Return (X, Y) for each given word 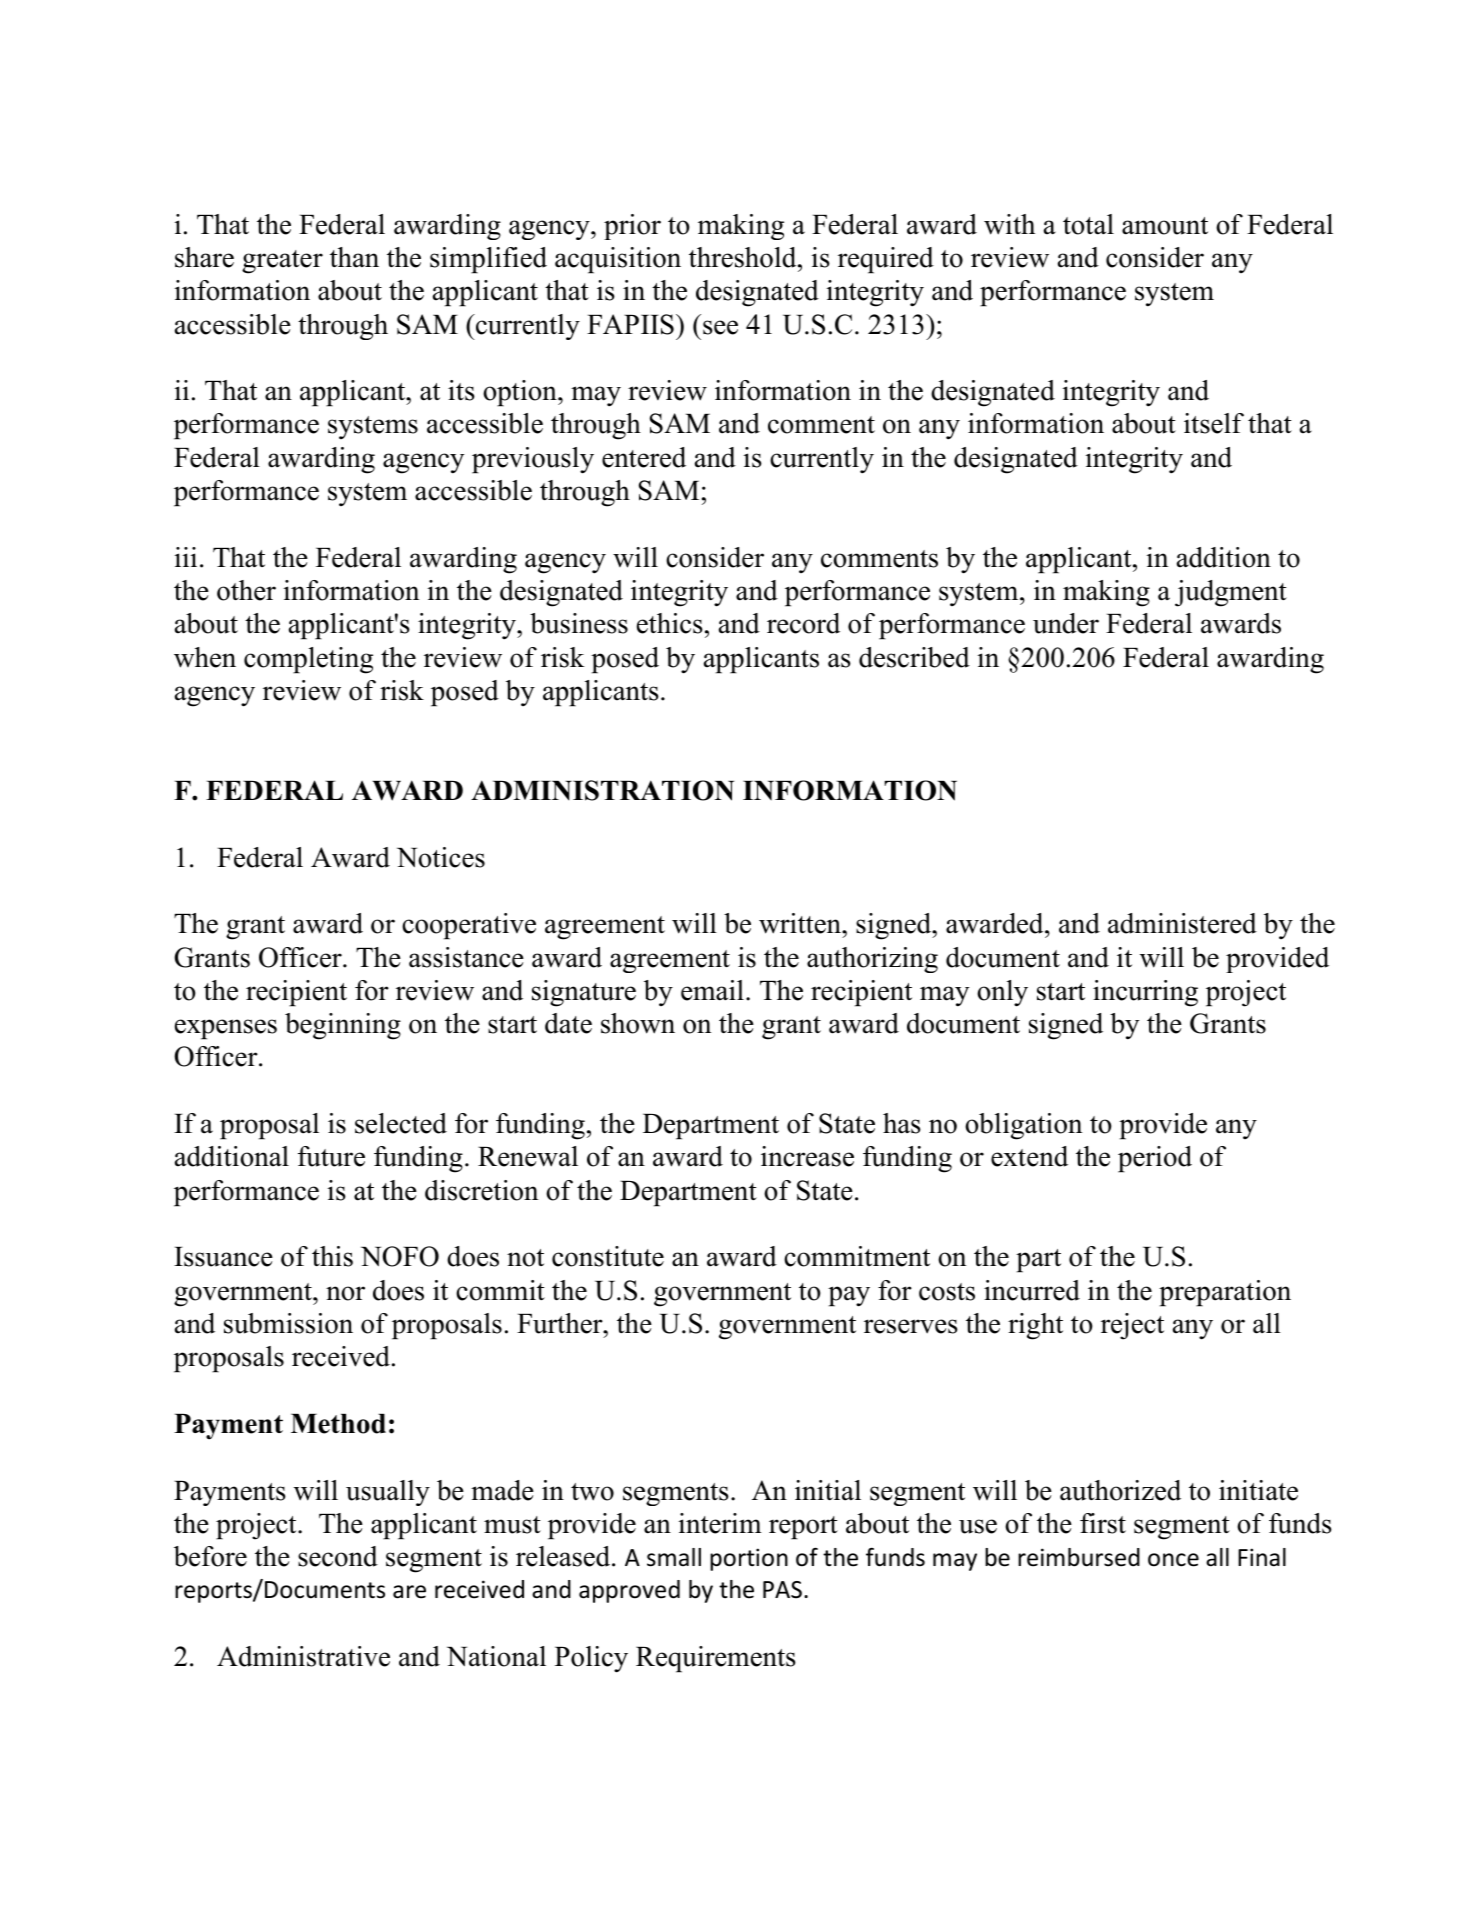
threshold (744, 257)
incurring (1145, 993)
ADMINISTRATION (602, 790)
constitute (608, 1256)
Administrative (303, 1656)
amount (1165, 226)
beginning (343, 1026)
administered (1182, 923)
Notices (441, 857)
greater (282, 262)
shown (638, 1023)
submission (288, 1323)
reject (1132, 1326)
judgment (1231, 593)
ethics (670, 623)
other (246, 590)
